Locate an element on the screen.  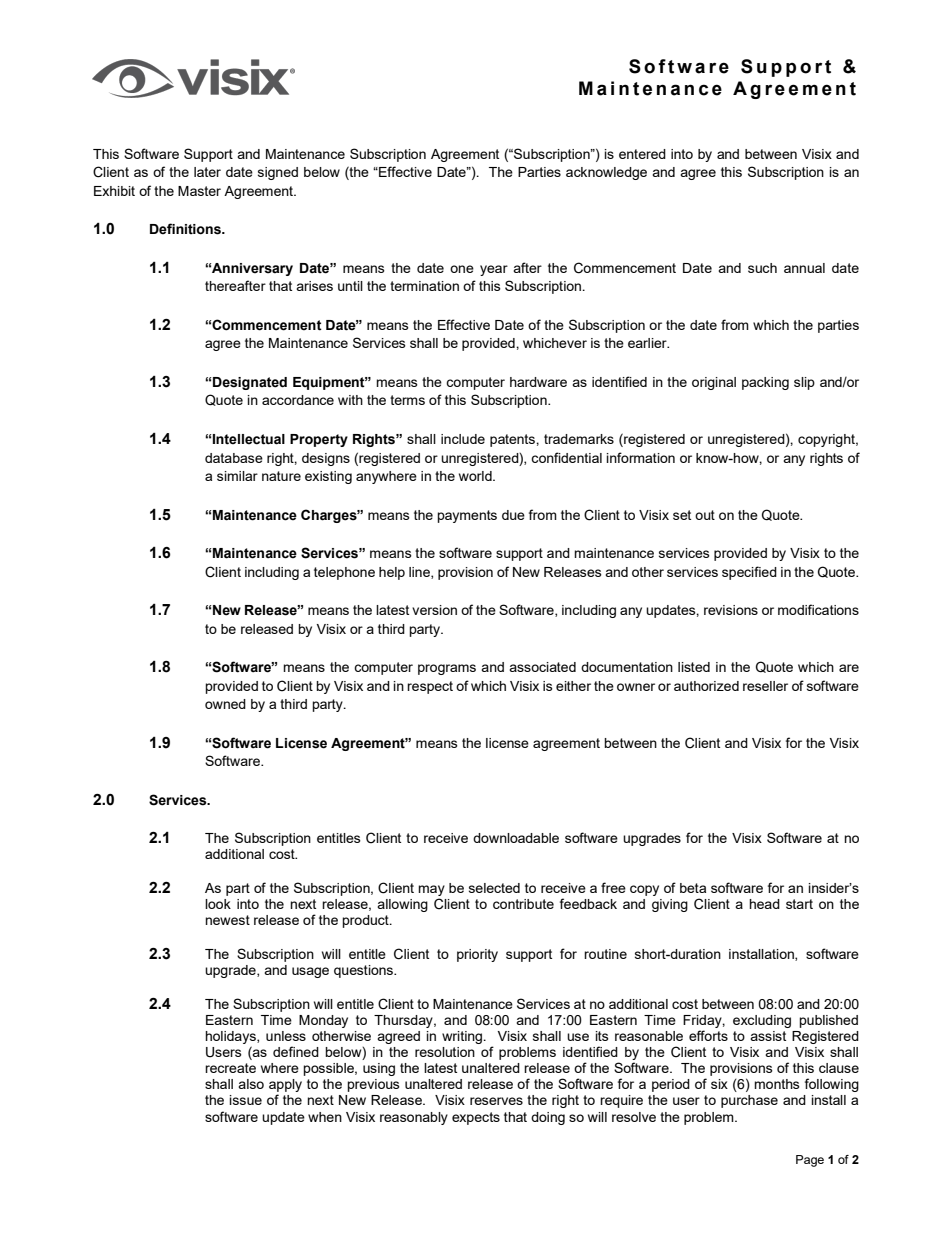
expects is located at coordinates (476, 1118).
